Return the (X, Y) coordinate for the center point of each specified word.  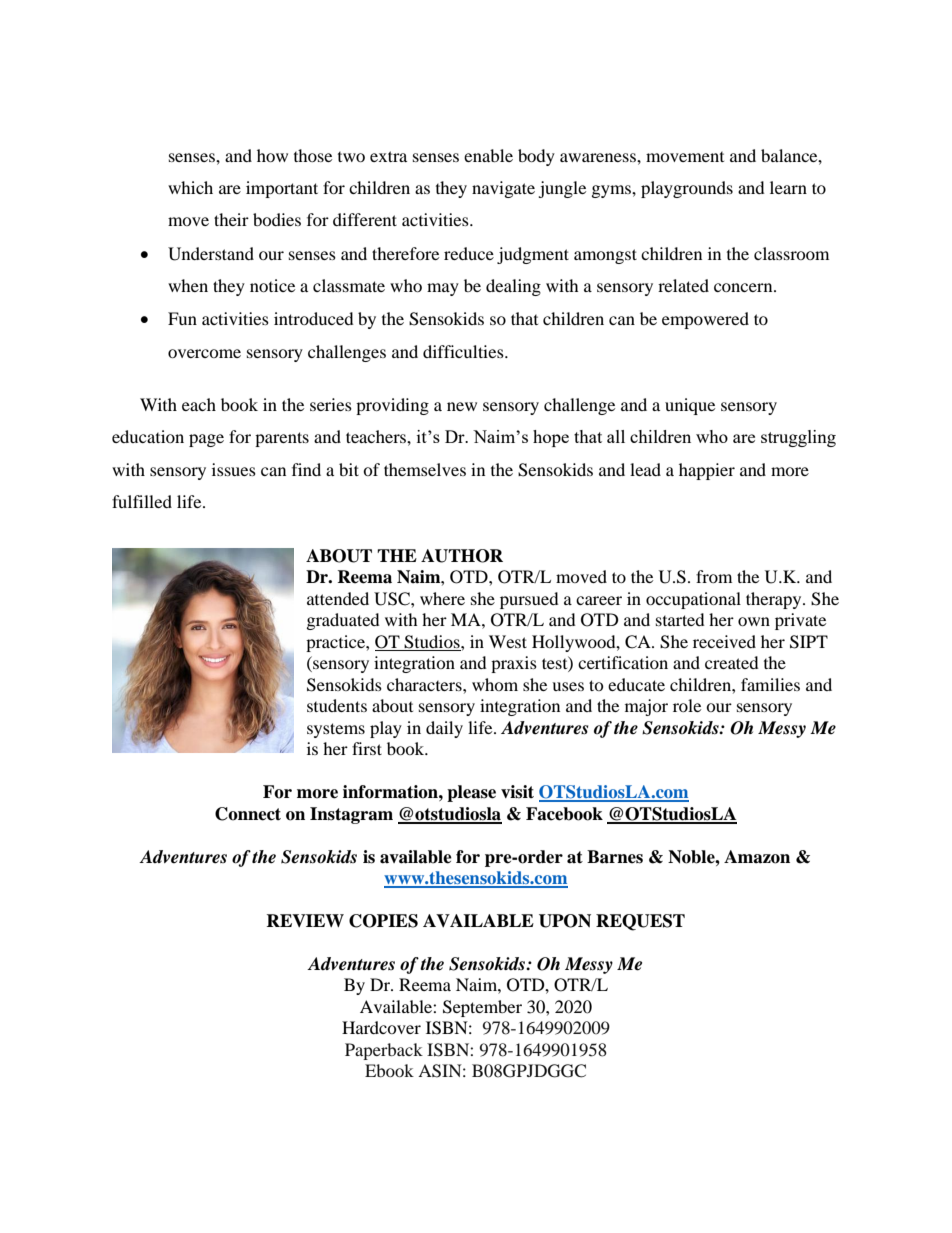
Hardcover (381, 1027)
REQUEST (640, 922)
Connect (248, 814)
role (687, 705)
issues (234, 469)
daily (444, 729)
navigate (503, 189)
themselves (425, 469)
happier (707, 471)
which (190, 187)
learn (788, 187)
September (482, 1008)
